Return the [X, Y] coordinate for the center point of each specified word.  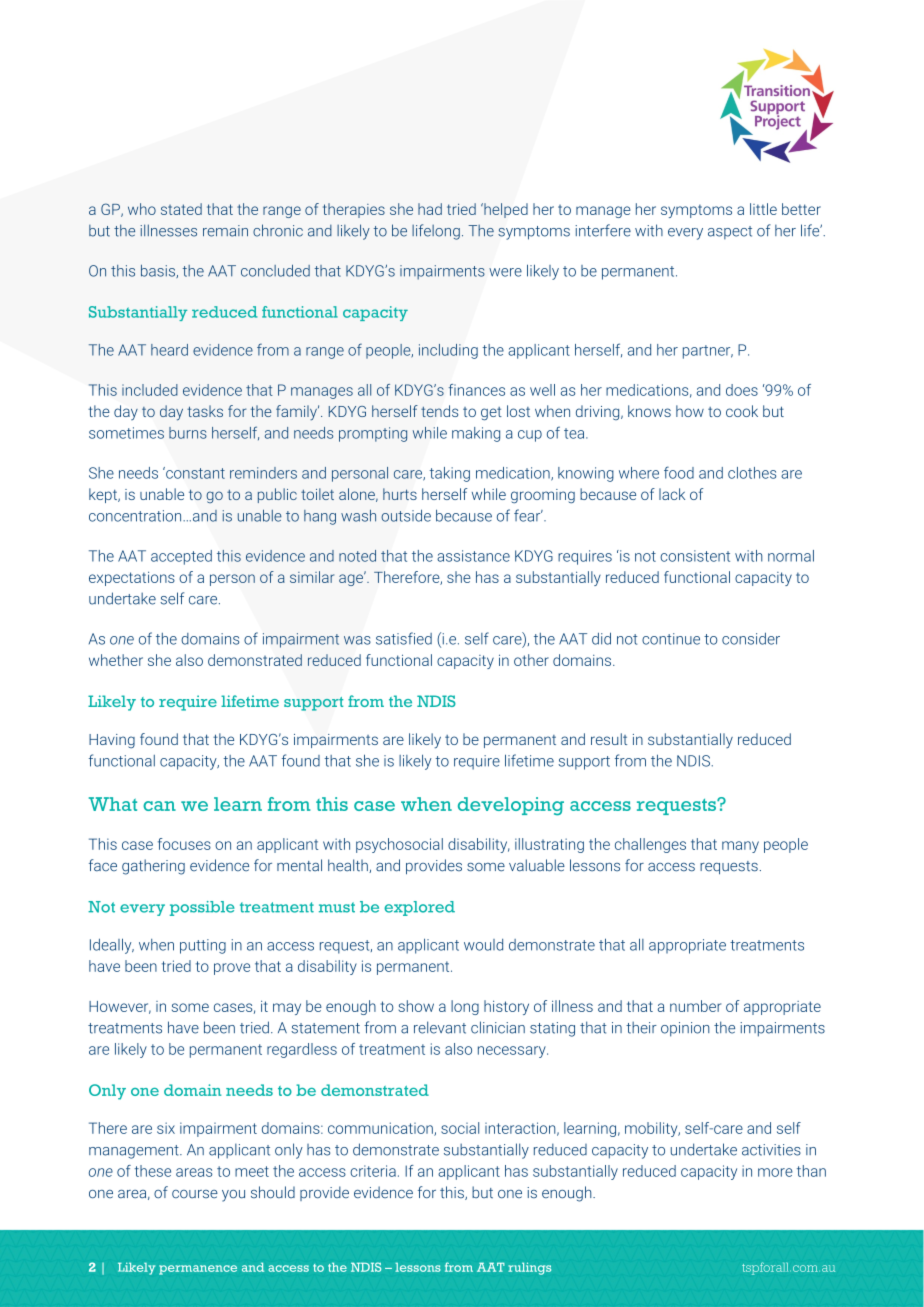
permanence [198, 1270]
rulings [529, 1268]
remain [225, 231]
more [775, 1172]
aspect [730, 232]
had [430, 209]
